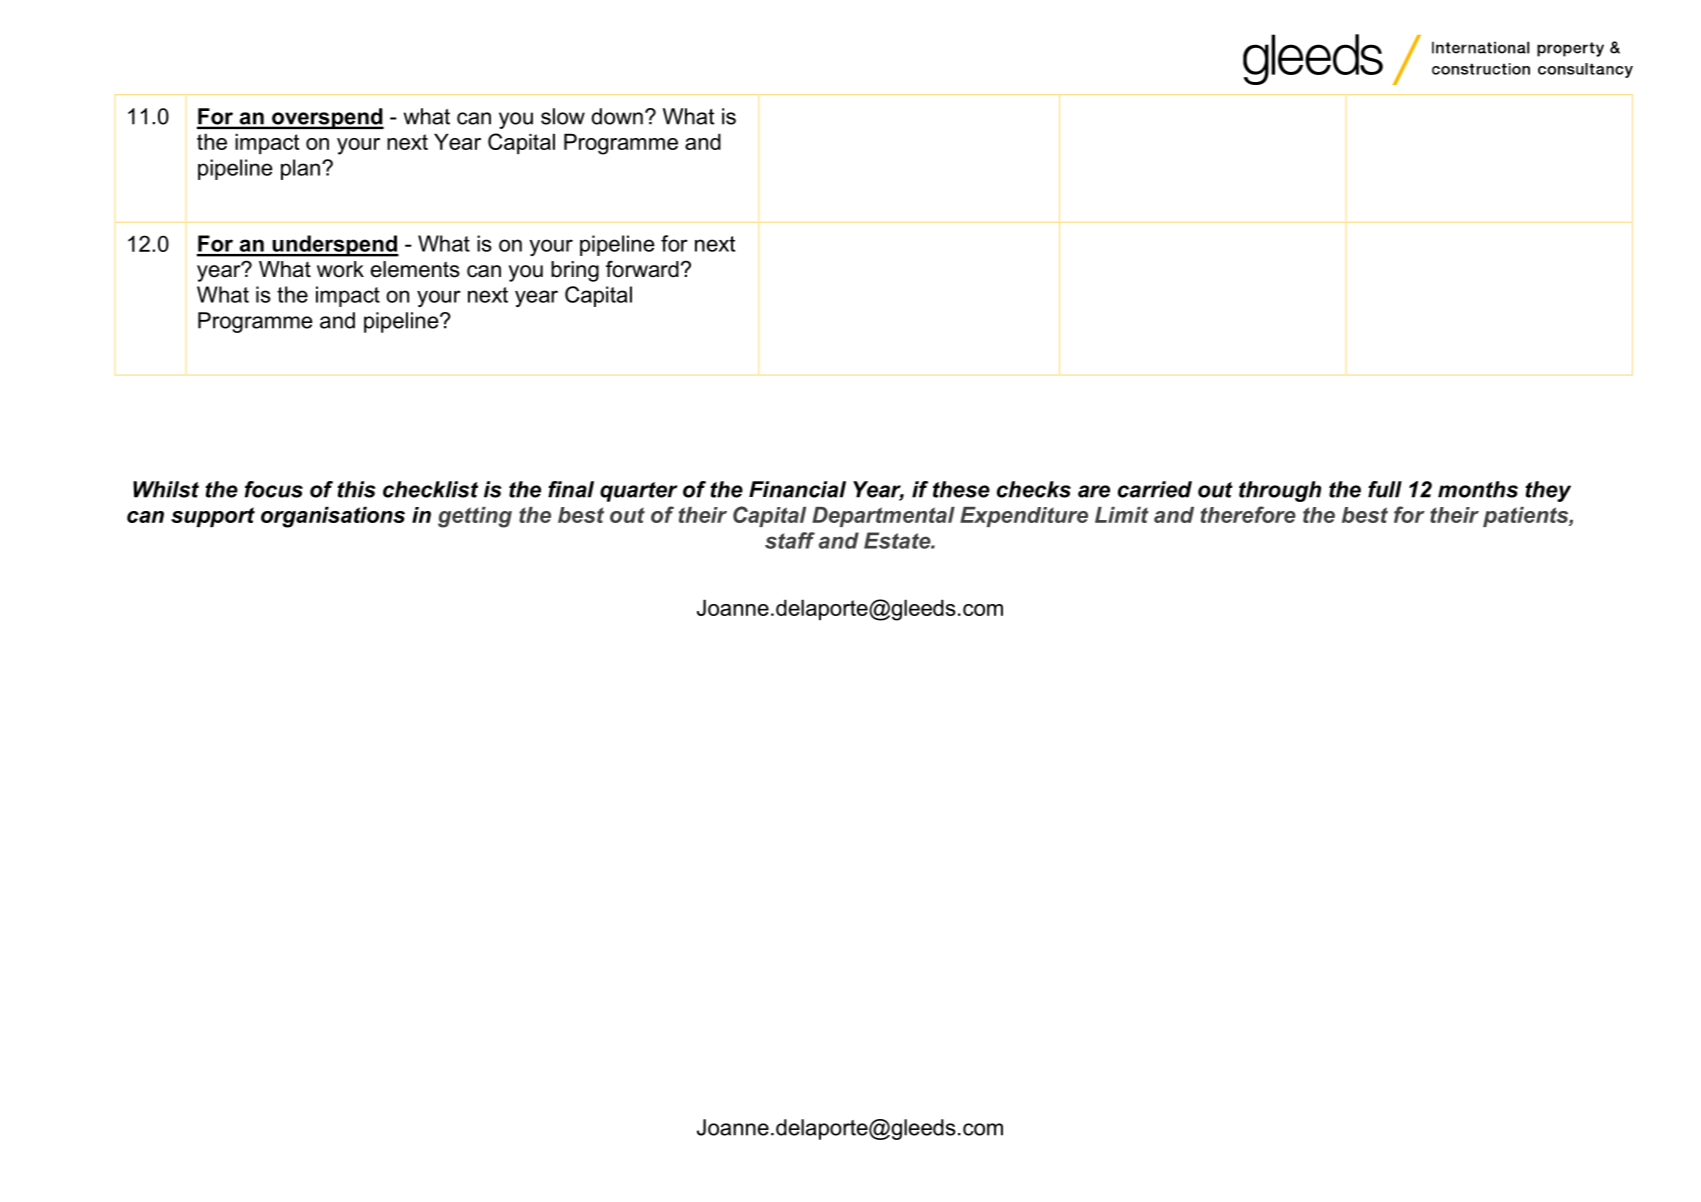 The width and height of the image is (1701, 1202). I want to click on full, so click(1385, 489).
